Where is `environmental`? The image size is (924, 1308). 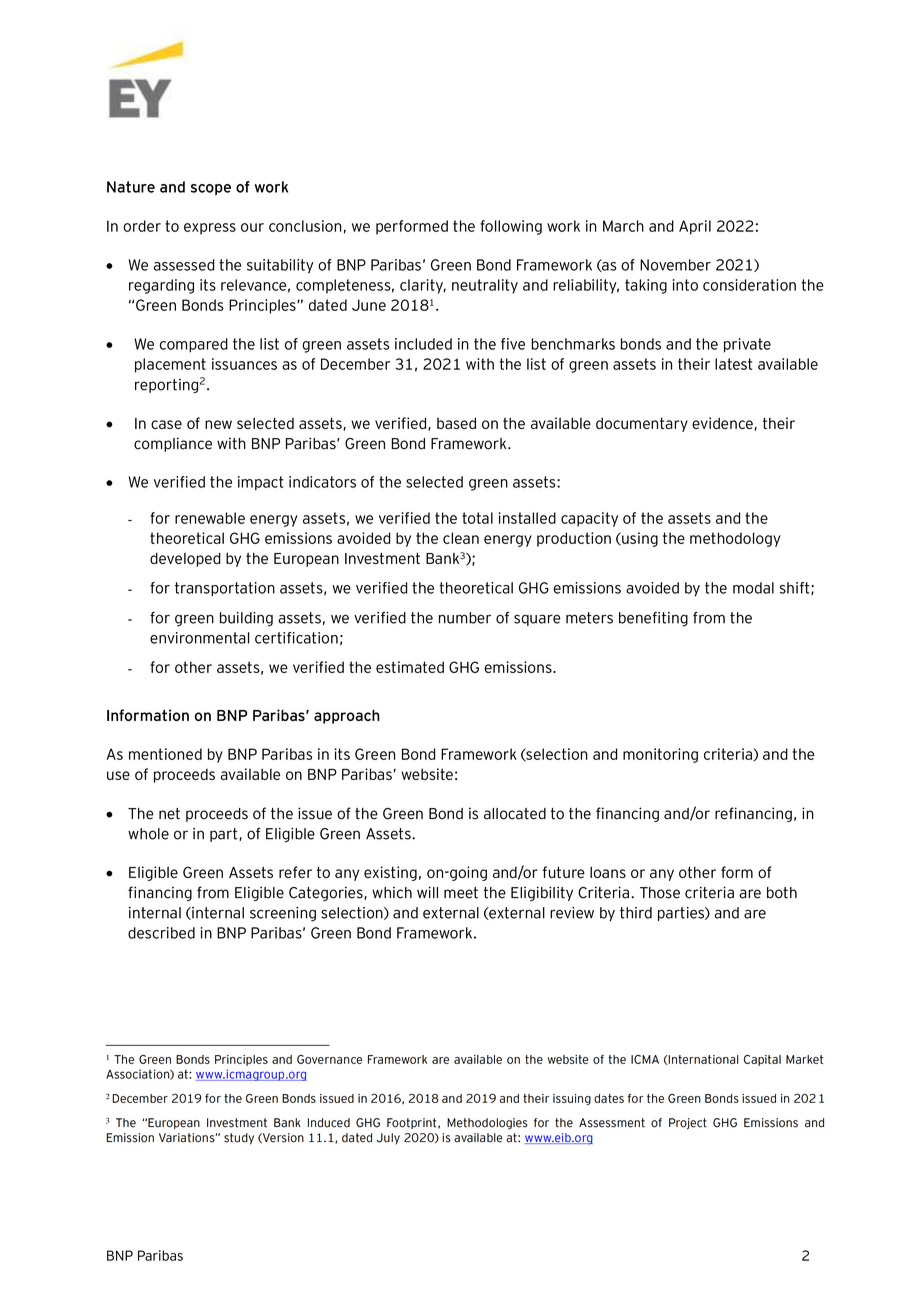
environmental is located at coordinates (199, 638).
